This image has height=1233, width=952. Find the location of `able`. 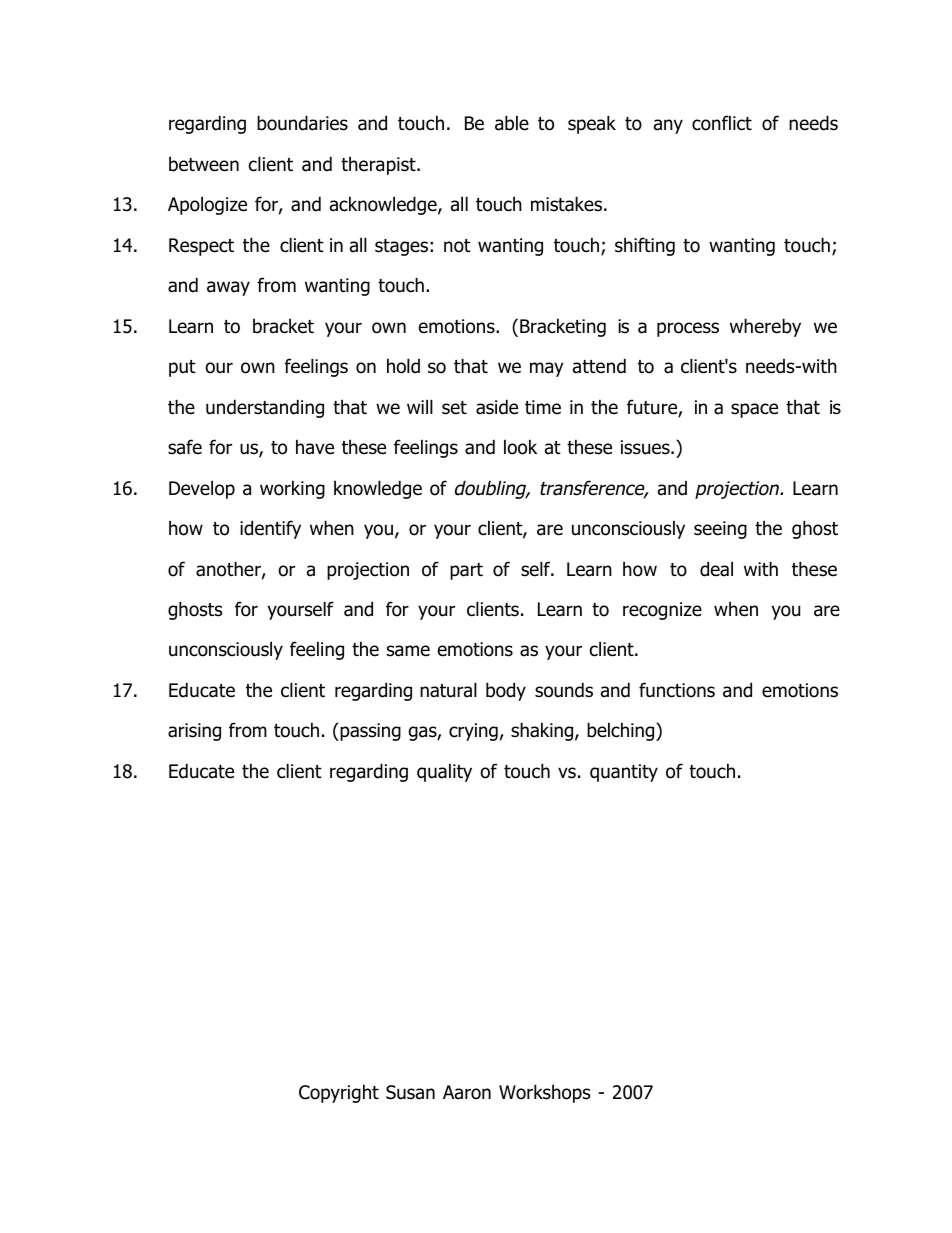

able is located at coordinates (512, 123).
